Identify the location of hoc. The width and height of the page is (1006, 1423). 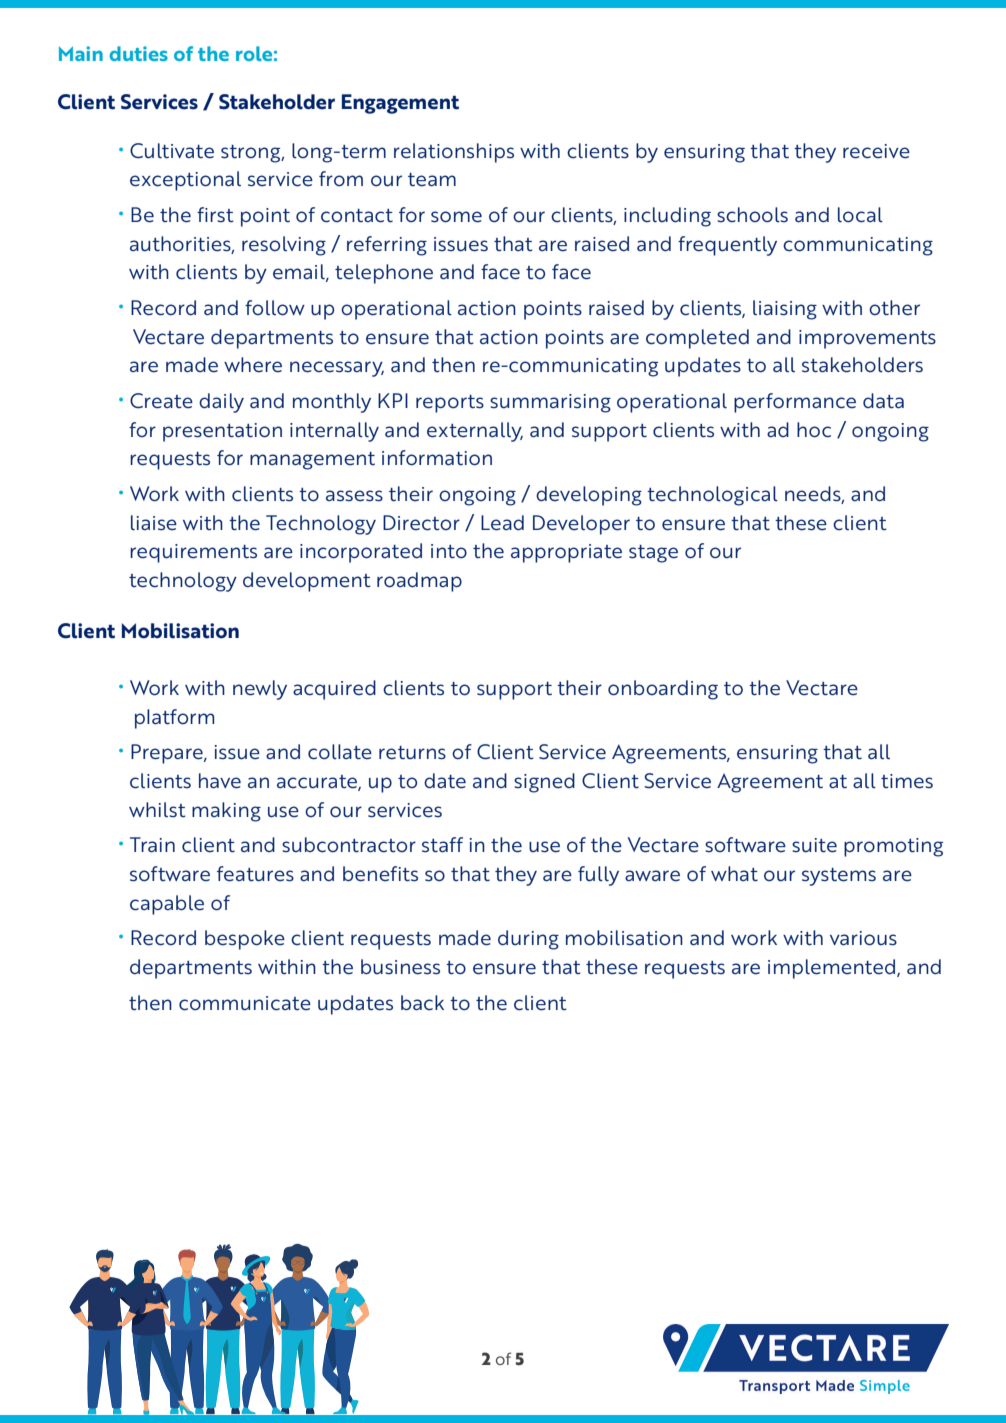
(814, 430).
